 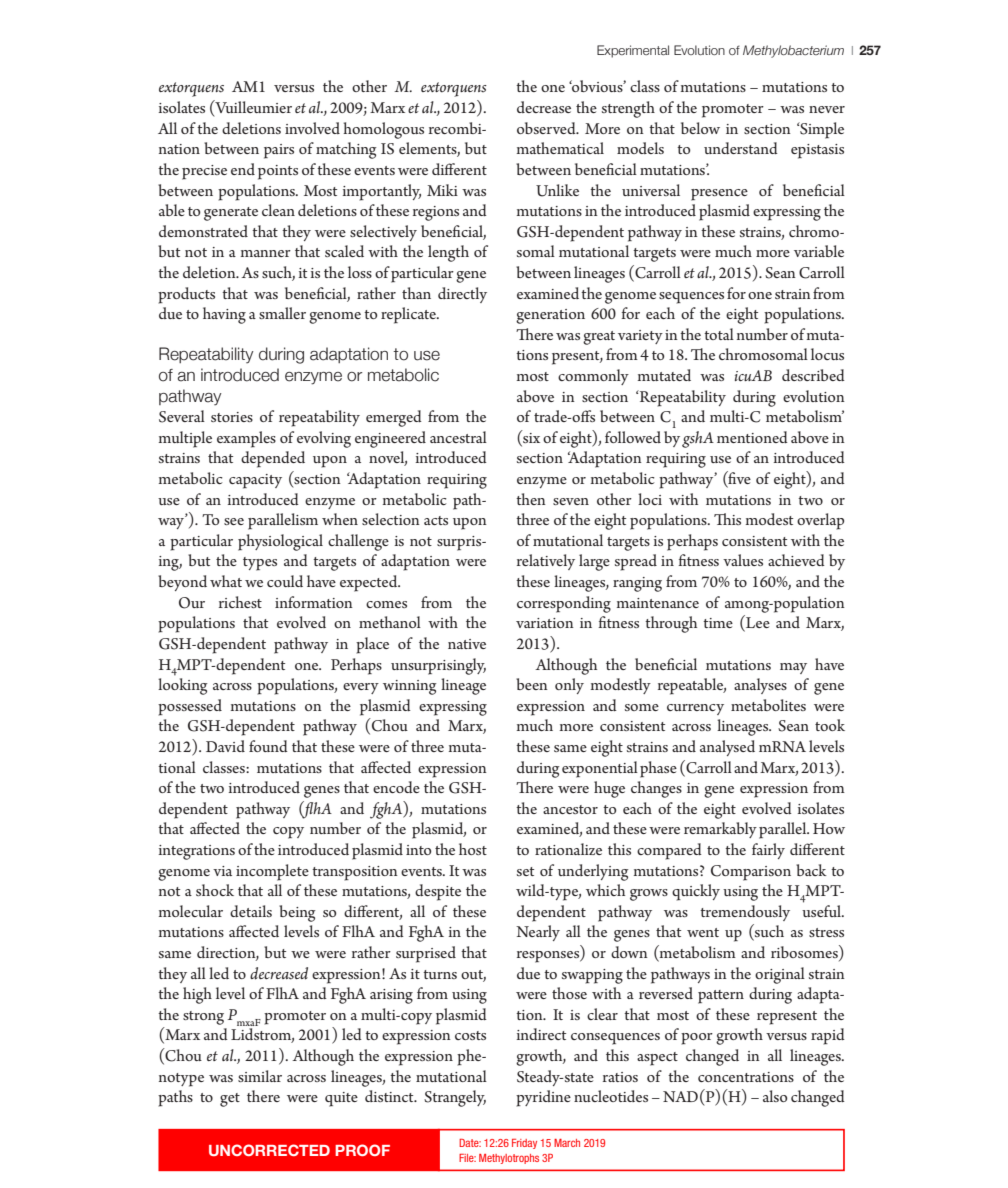 I want to click on UNCORRECTED, so click(x=269, y=1150).
